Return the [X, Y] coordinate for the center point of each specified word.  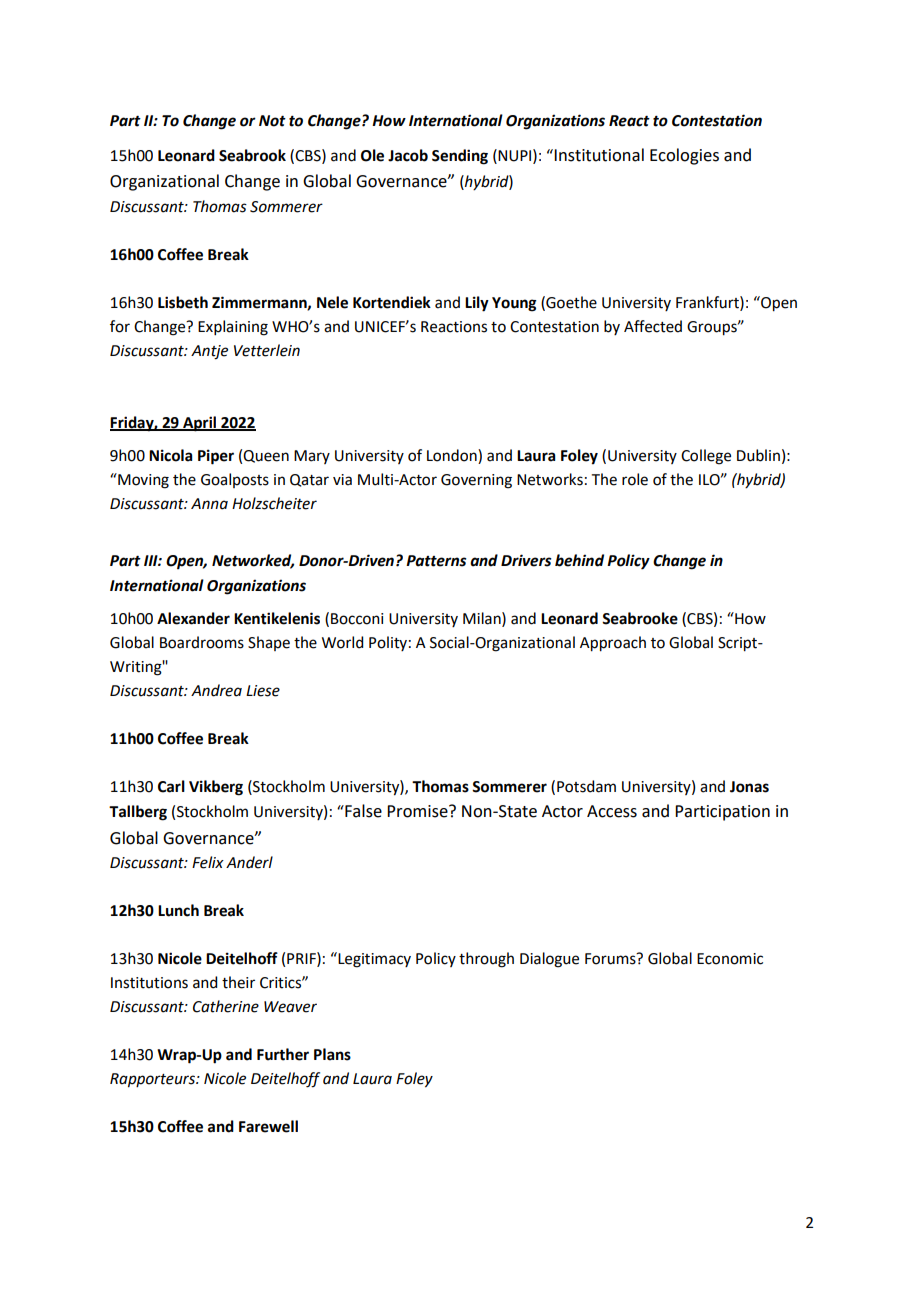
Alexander [193, 618]
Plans [332, 1054]
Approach [613, 644]
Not [272, 121]
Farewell [268, 1126]
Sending [460, 157]
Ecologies [684, 156]
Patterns [436, 561]
